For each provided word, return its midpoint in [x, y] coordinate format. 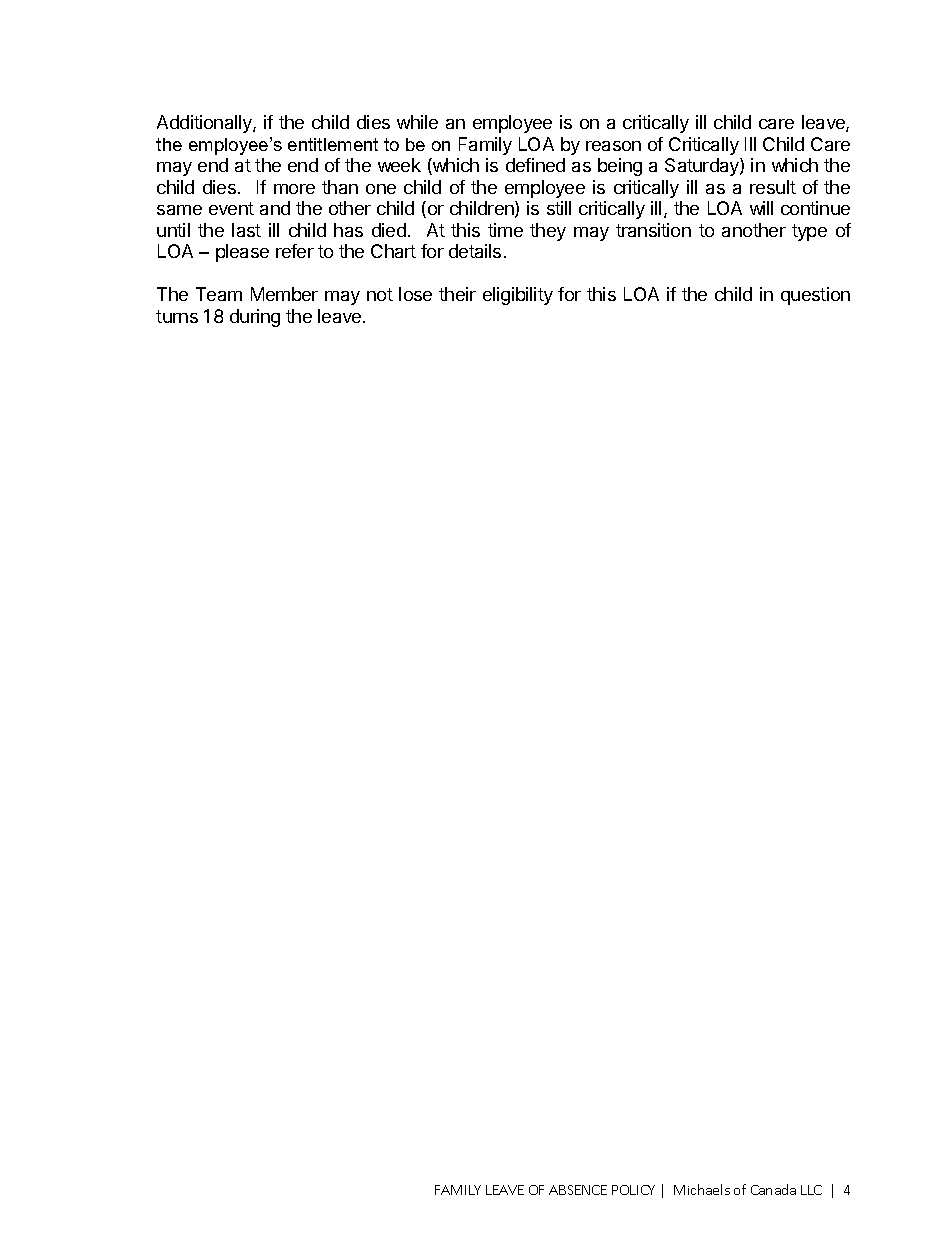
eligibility [518, 296]
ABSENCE [578, 1190]
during [255, 318]
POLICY [633, 1190]
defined [535, 165]
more [294, 189]
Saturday [703, 167]
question [815, 296]
